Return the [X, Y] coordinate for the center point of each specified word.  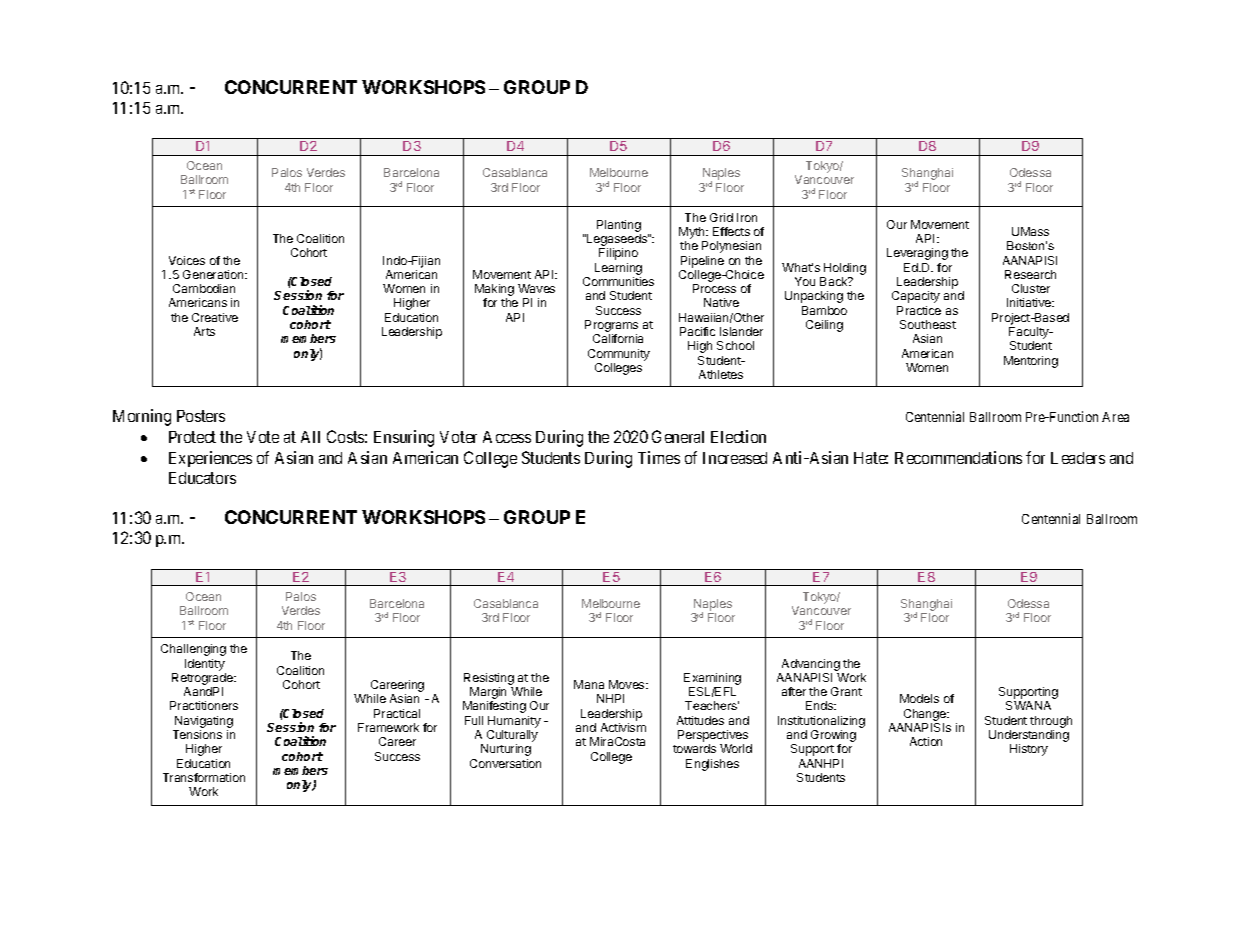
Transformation [204, 777]
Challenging [193, 650]
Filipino [618, 254]
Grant [846, 691]
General [678, 436]
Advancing [811, 665]
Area [1115, 417]
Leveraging [917, 254]
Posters [201, 416]
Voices [187, 260]
